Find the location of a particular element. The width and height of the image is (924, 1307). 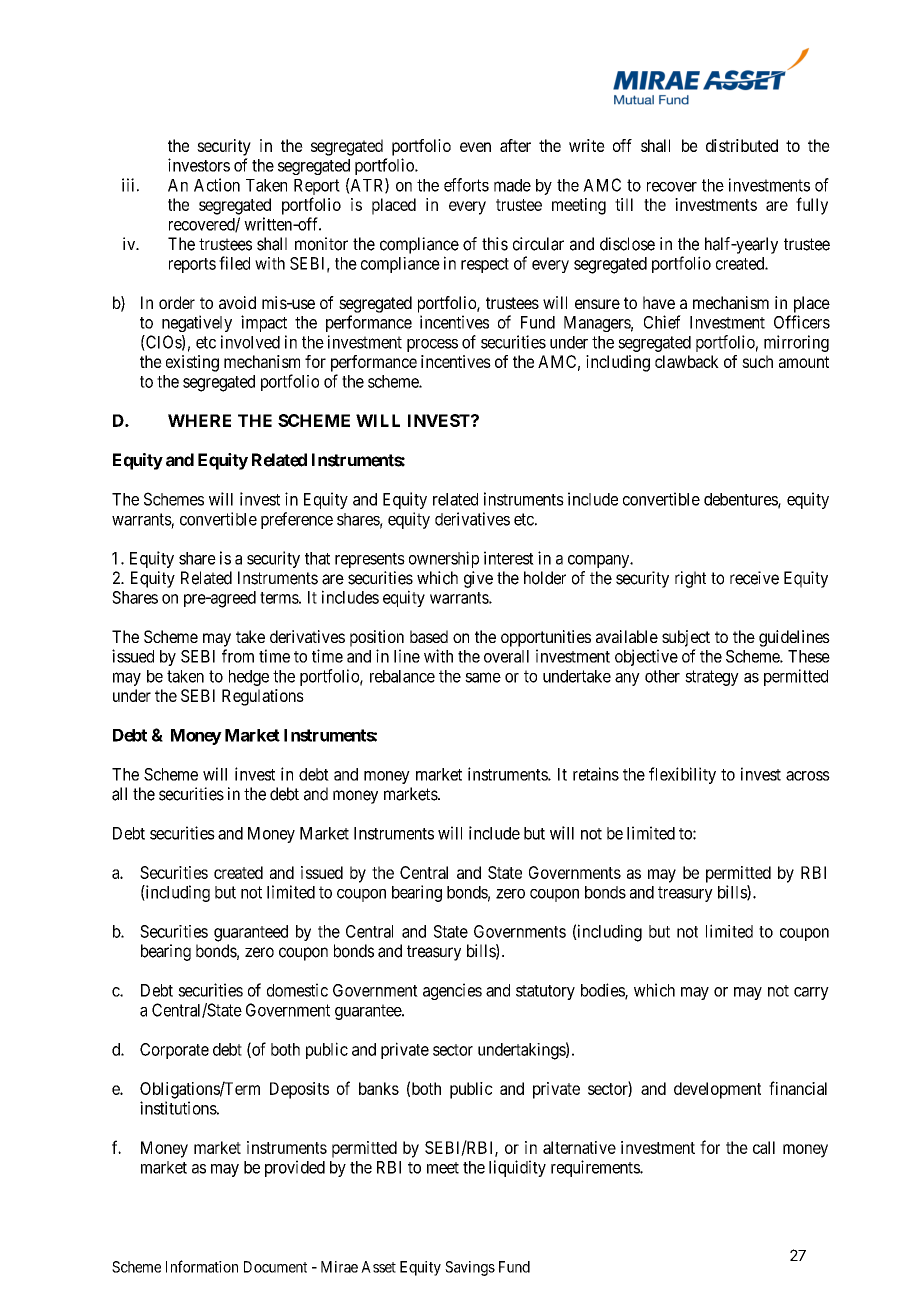

Document is located at coordinates (275, 1267).
